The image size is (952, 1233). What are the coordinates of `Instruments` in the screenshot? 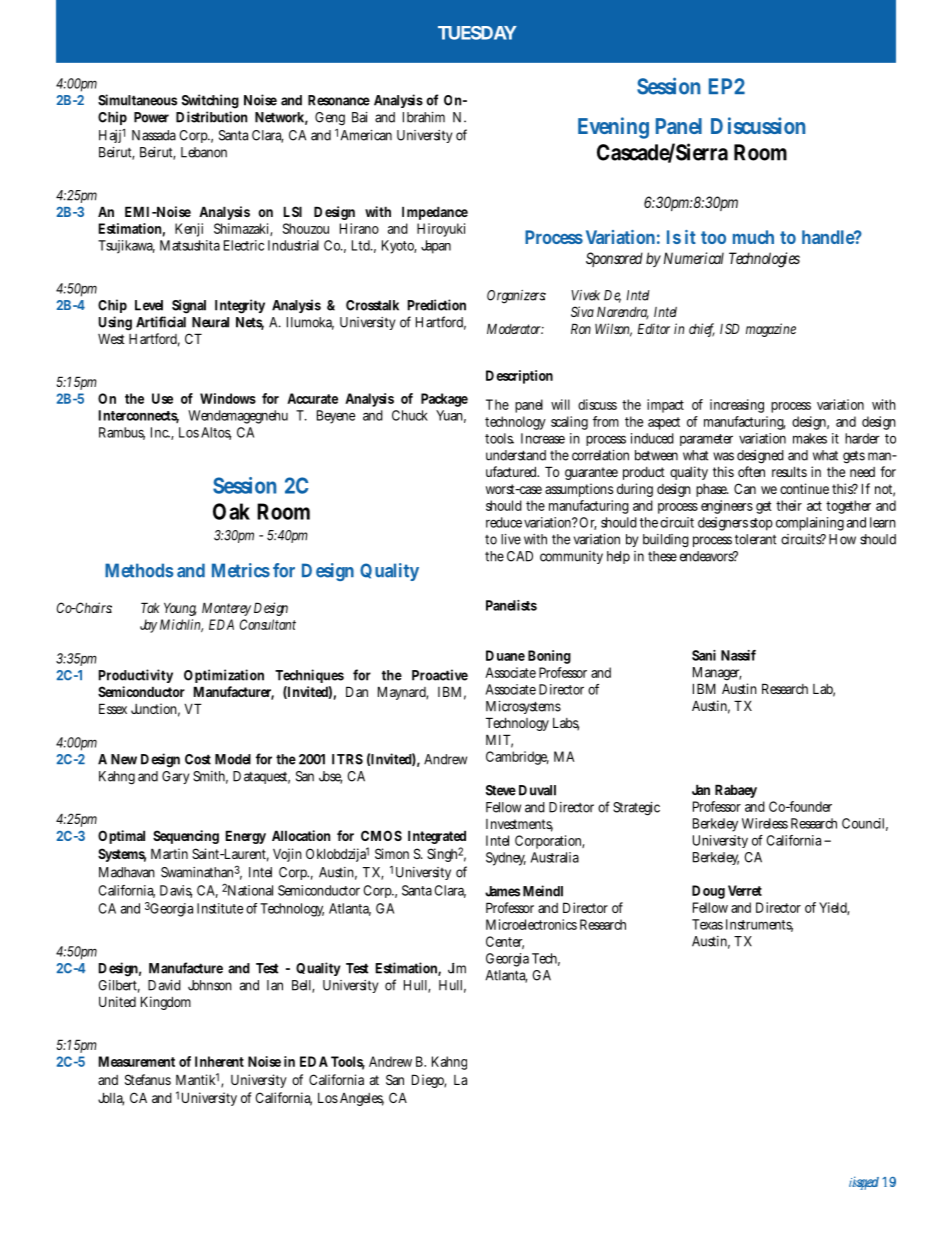 It's located at (759, 925).
